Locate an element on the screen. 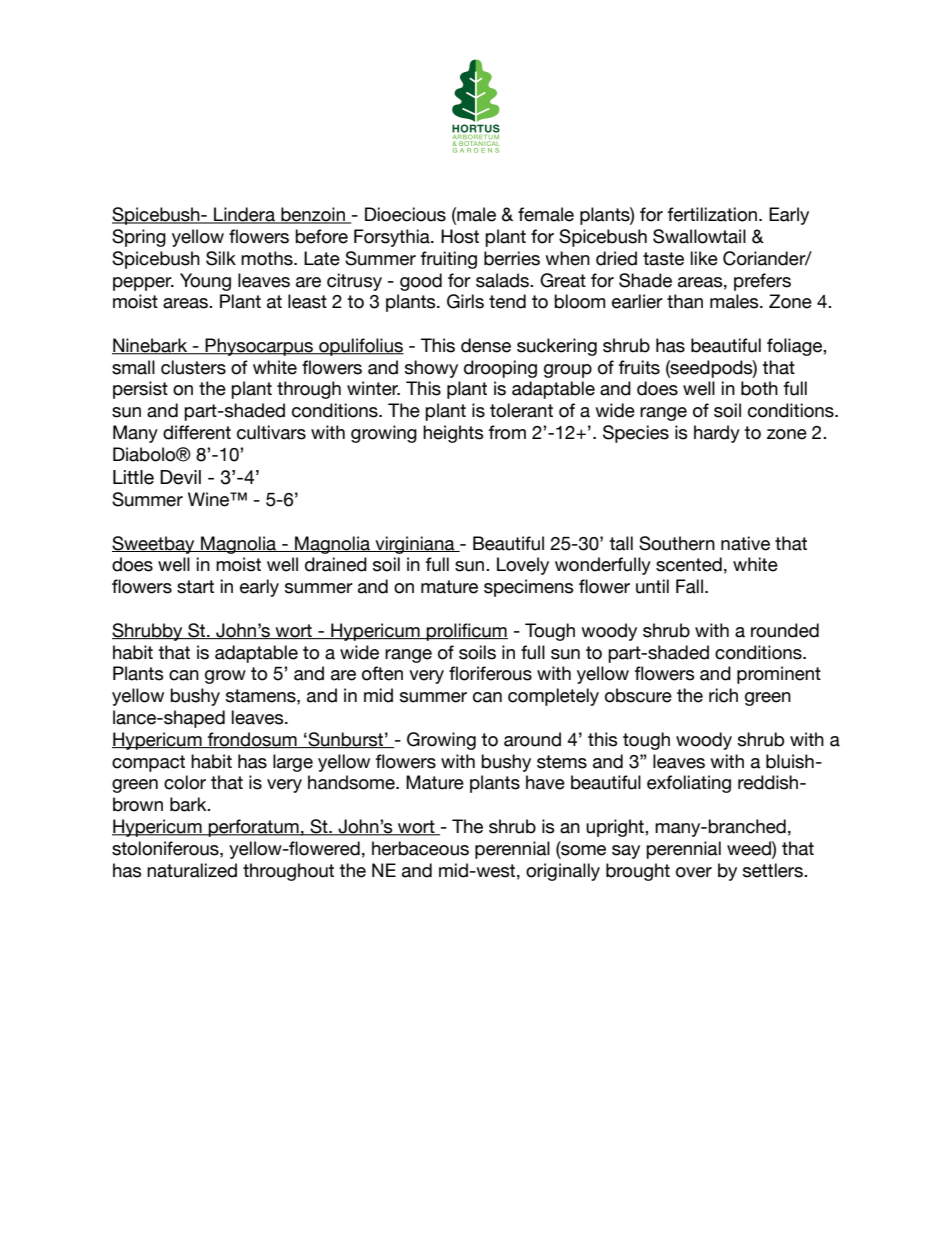 This screenshot has width=952, height=1233. Swallowtail is located at coordinates (699, 236).
